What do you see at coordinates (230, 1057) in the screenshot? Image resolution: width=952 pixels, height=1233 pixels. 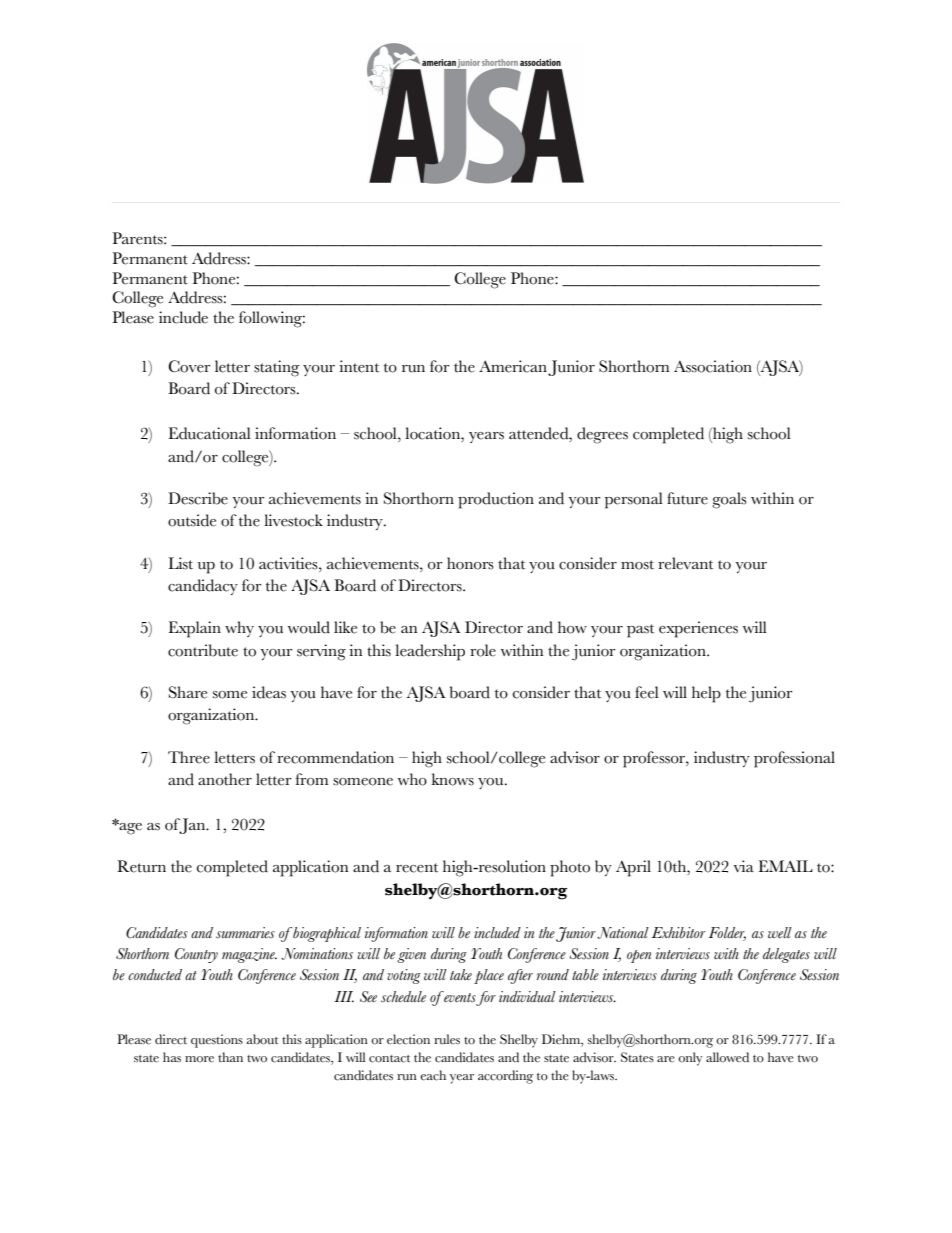 I see `than` at bounding box center [230, 1057].
